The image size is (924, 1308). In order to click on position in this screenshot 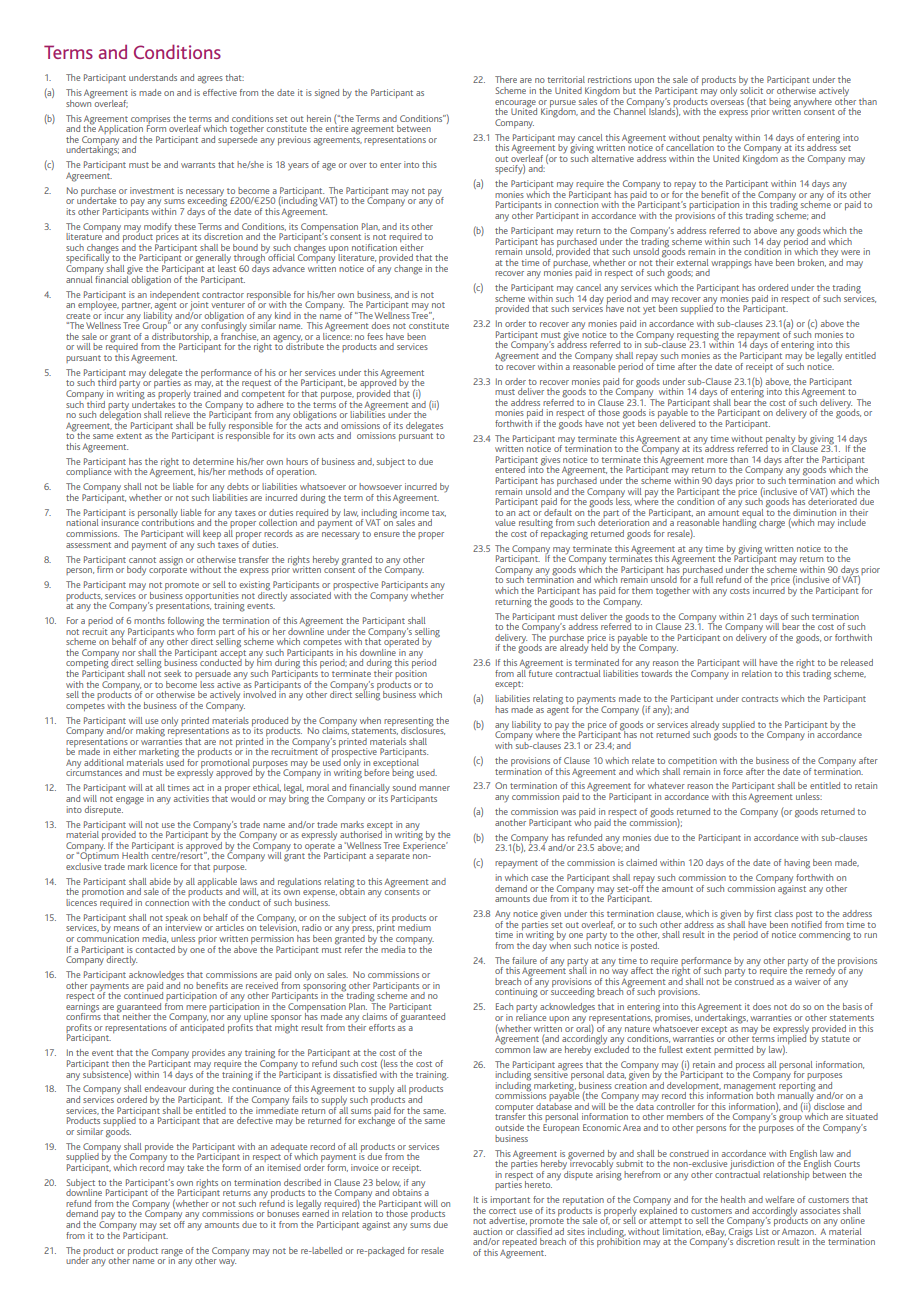, I will do `click(411, 674)`.
